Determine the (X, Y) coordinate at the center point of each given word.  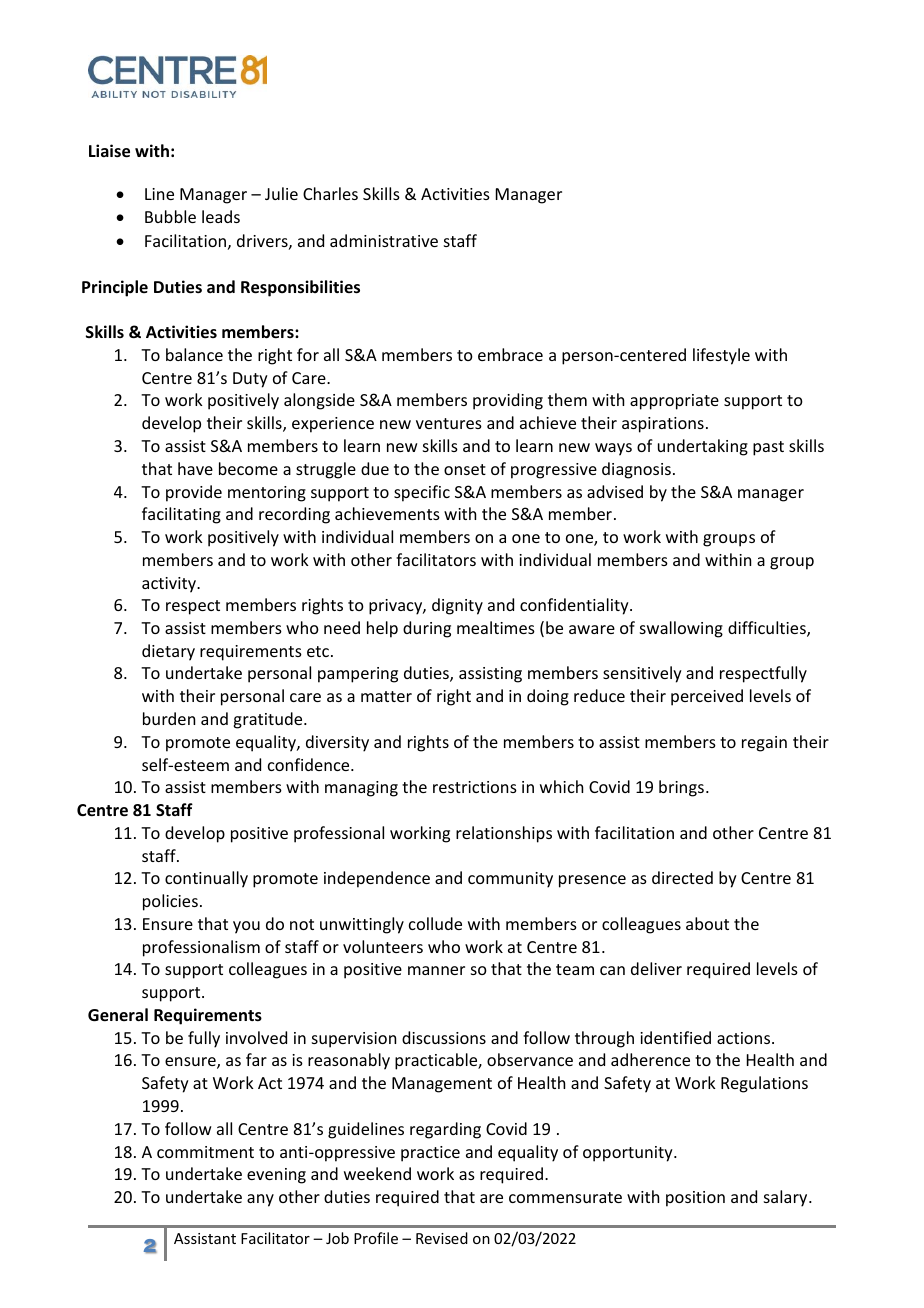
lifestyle (721, 356)
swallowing (681, 629)
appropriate (674, 402)
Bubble (170, 216)
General (118, 1015)
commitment (205, 1152)
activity (170, 585)
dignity (457, 606)
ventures (449, 423)
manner (436, 970)
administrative (384, 240)
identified (675, 1037)
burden (169, 718)
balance (194, 354)
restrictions (475, 787)
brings (681, 788)
